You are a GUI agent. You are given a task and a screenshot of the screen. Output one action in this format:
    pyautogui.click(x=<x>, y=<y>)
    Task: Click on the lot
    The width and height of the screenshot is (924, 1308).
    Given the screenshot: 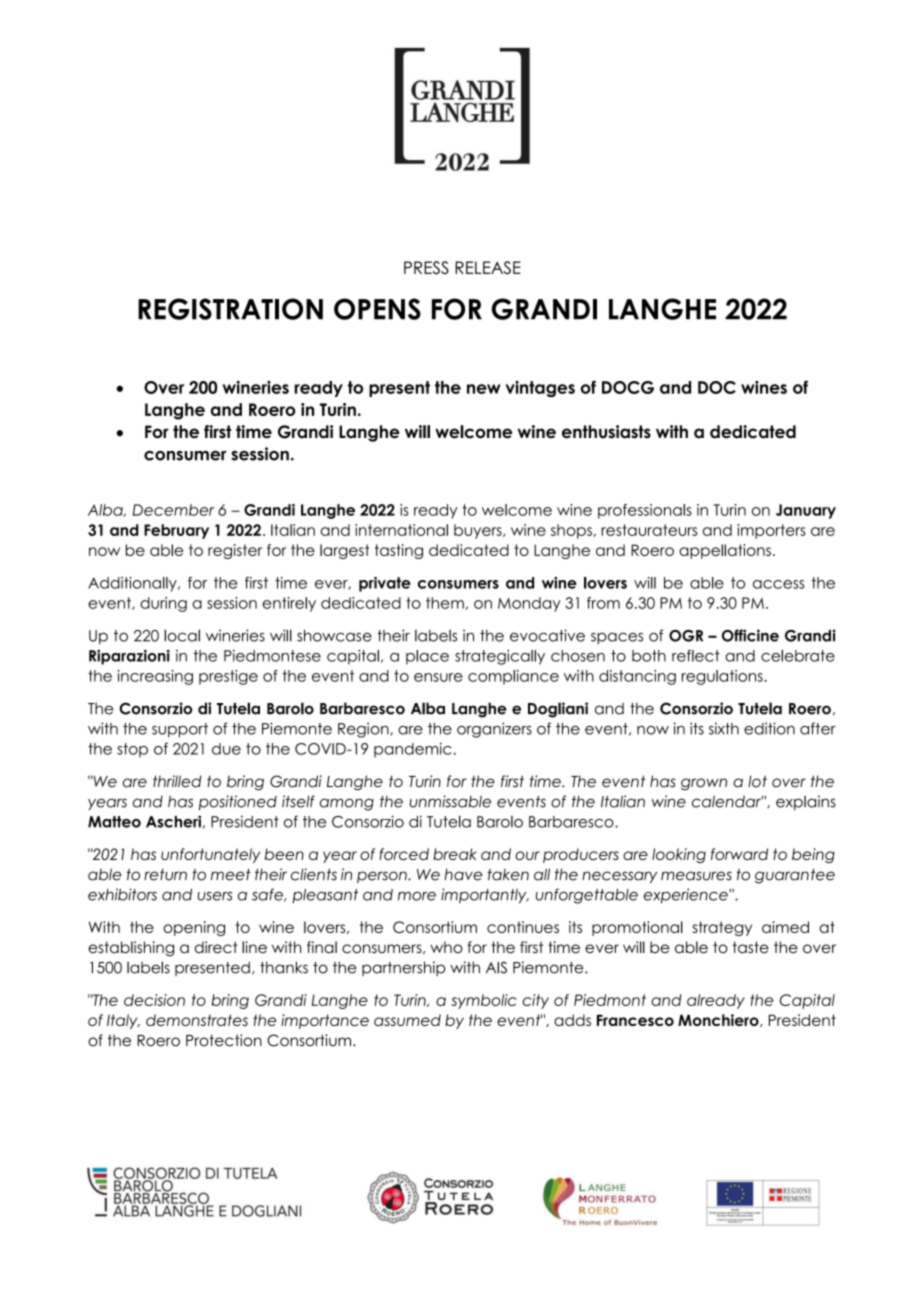 What is the action you would take?
    pyautogui.click(x=757, y=781)
